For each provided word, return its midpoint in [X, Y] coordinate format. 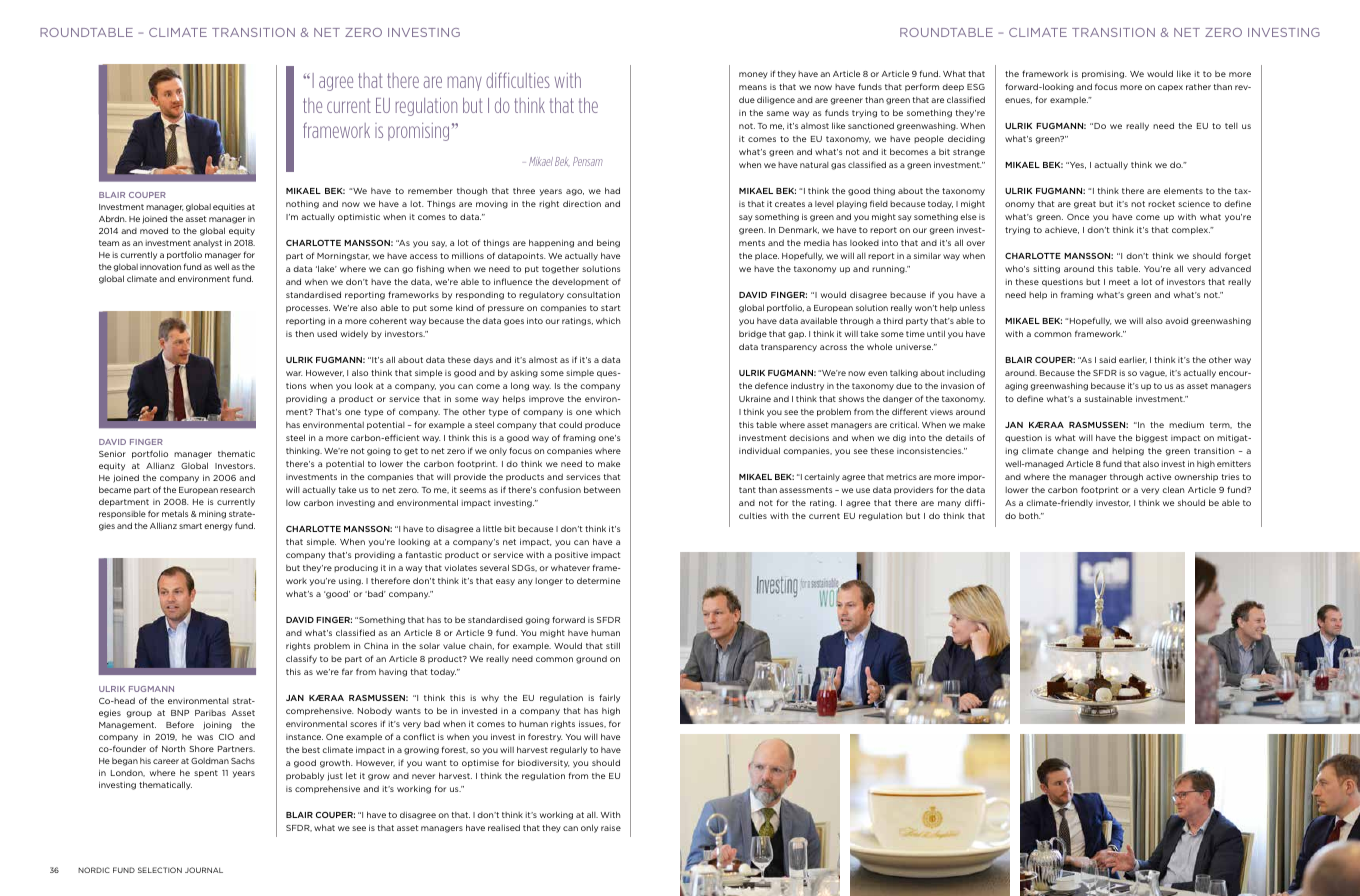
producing [356, 568]
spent [206, 774]
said [1107, 359]
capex [1170, 88]
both [1030, 515]
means [753, 87]
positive [571, 556]
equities [229, 208]
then [304, 333]
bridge [753, 335]
